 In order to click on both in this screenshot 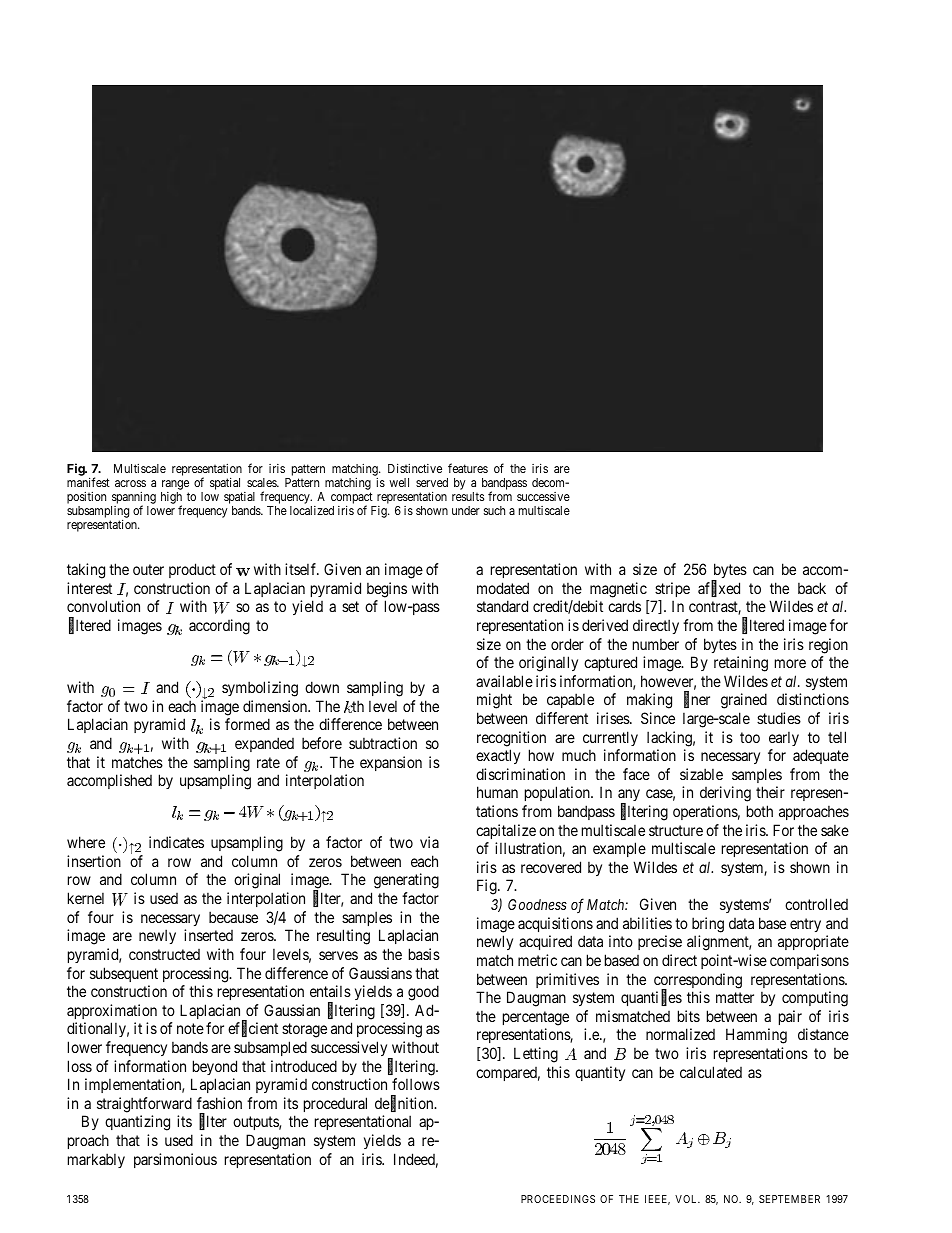, I will do `click(760, 811)`.
